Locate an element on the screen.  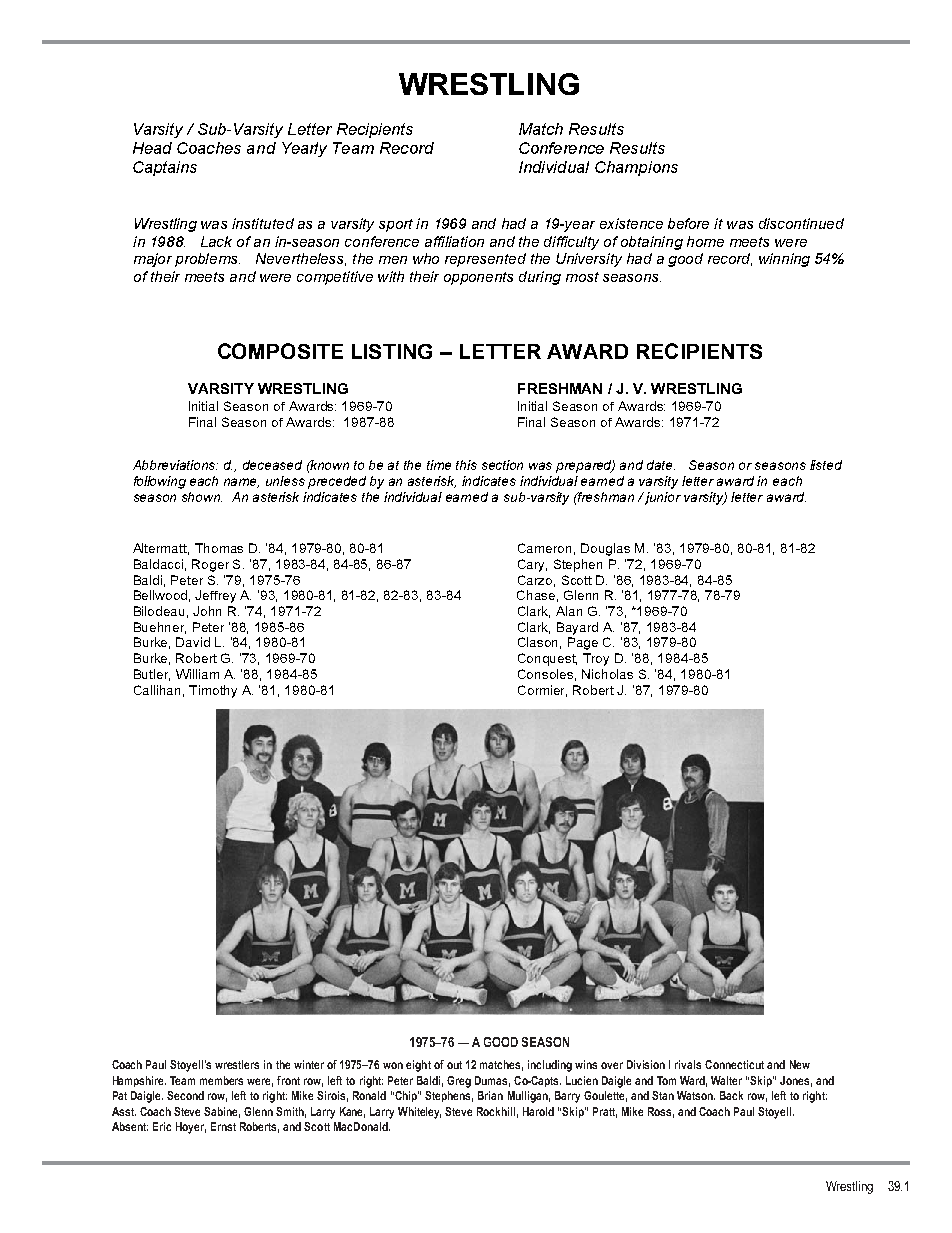
Connecticut is located at coordinates (734, 1064).
